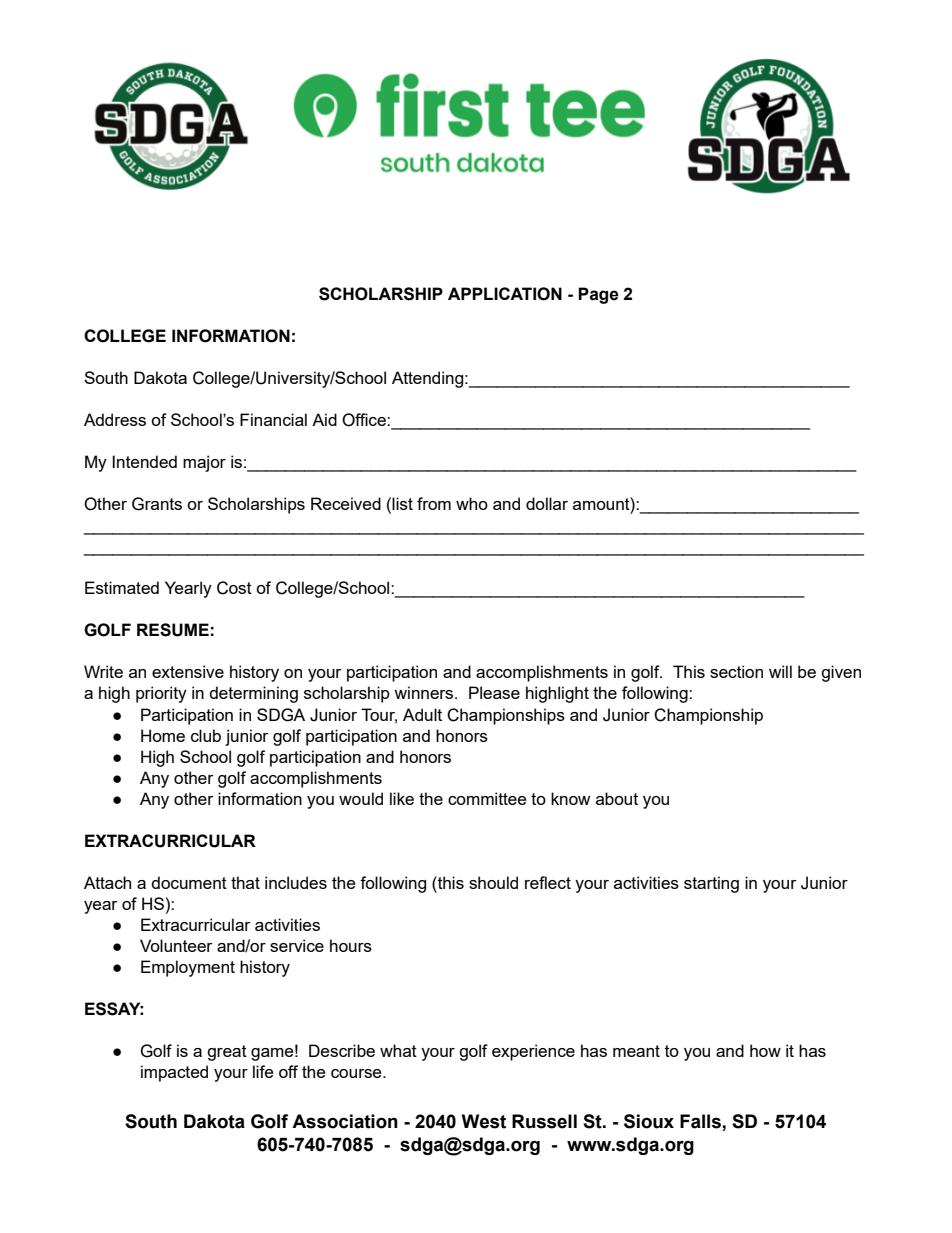 This image has width=952, height=1233. Describe the element at coordinates (505, 294) in the image. I see `APPLICATION` at that location.
